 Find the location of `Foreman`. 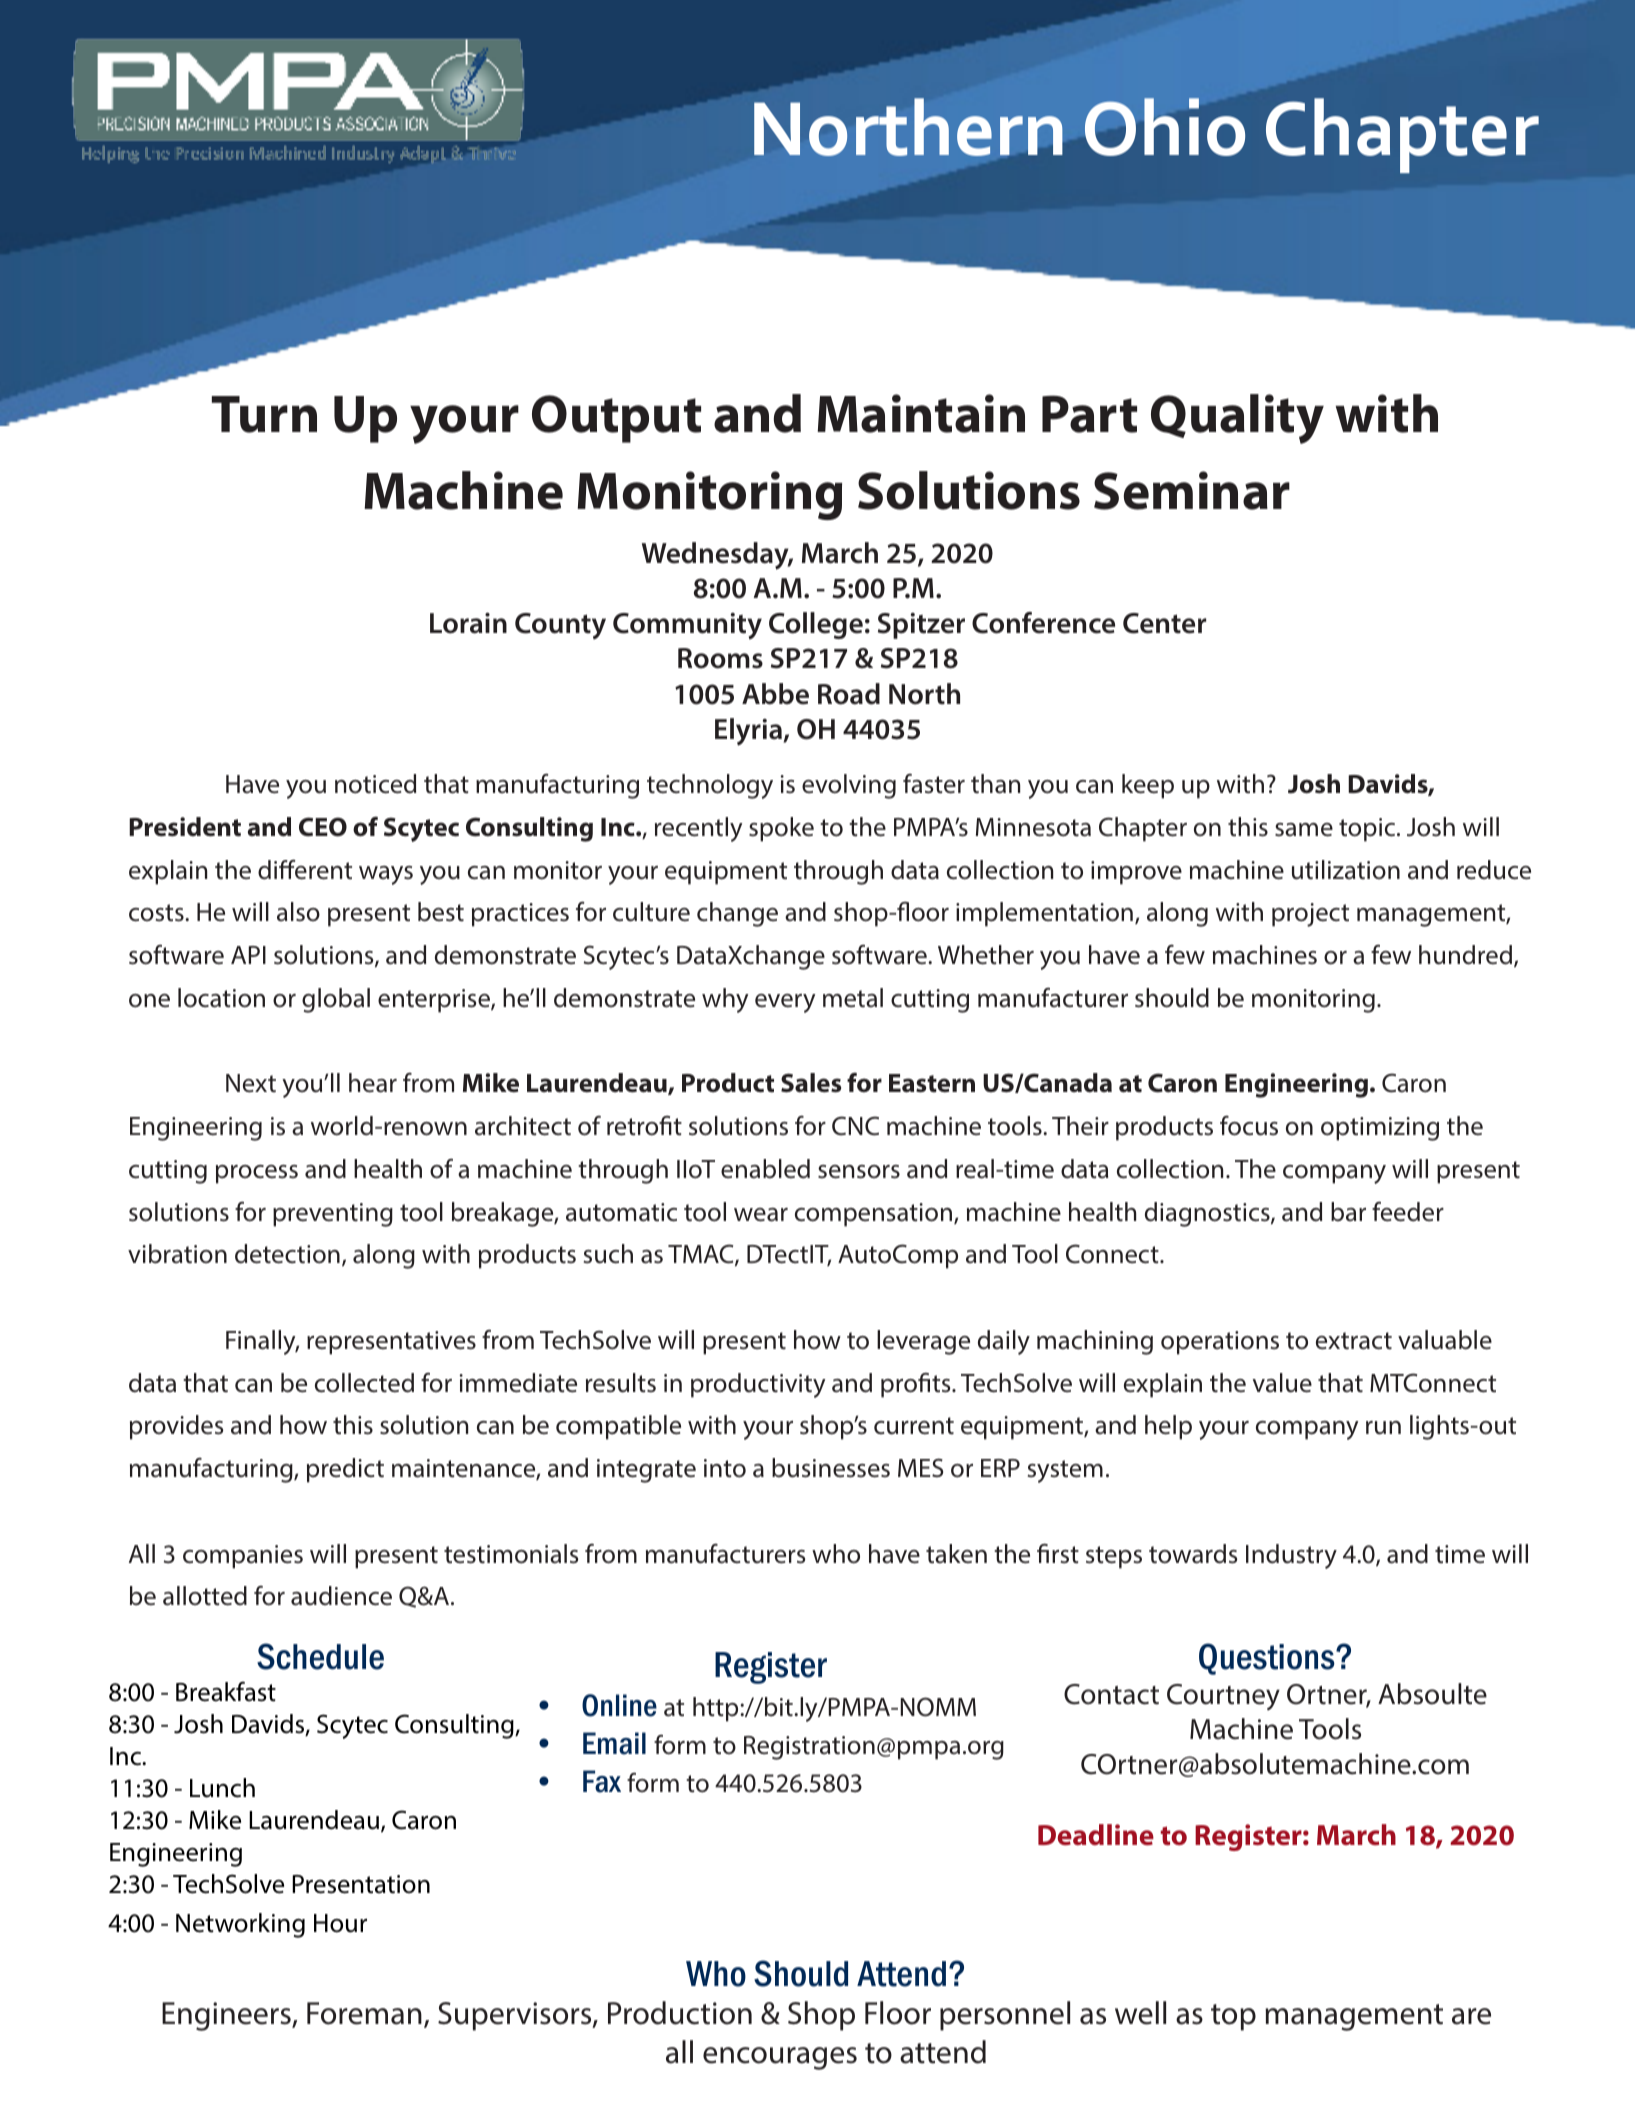

Foreman is located at coordinates (364, 2013).
